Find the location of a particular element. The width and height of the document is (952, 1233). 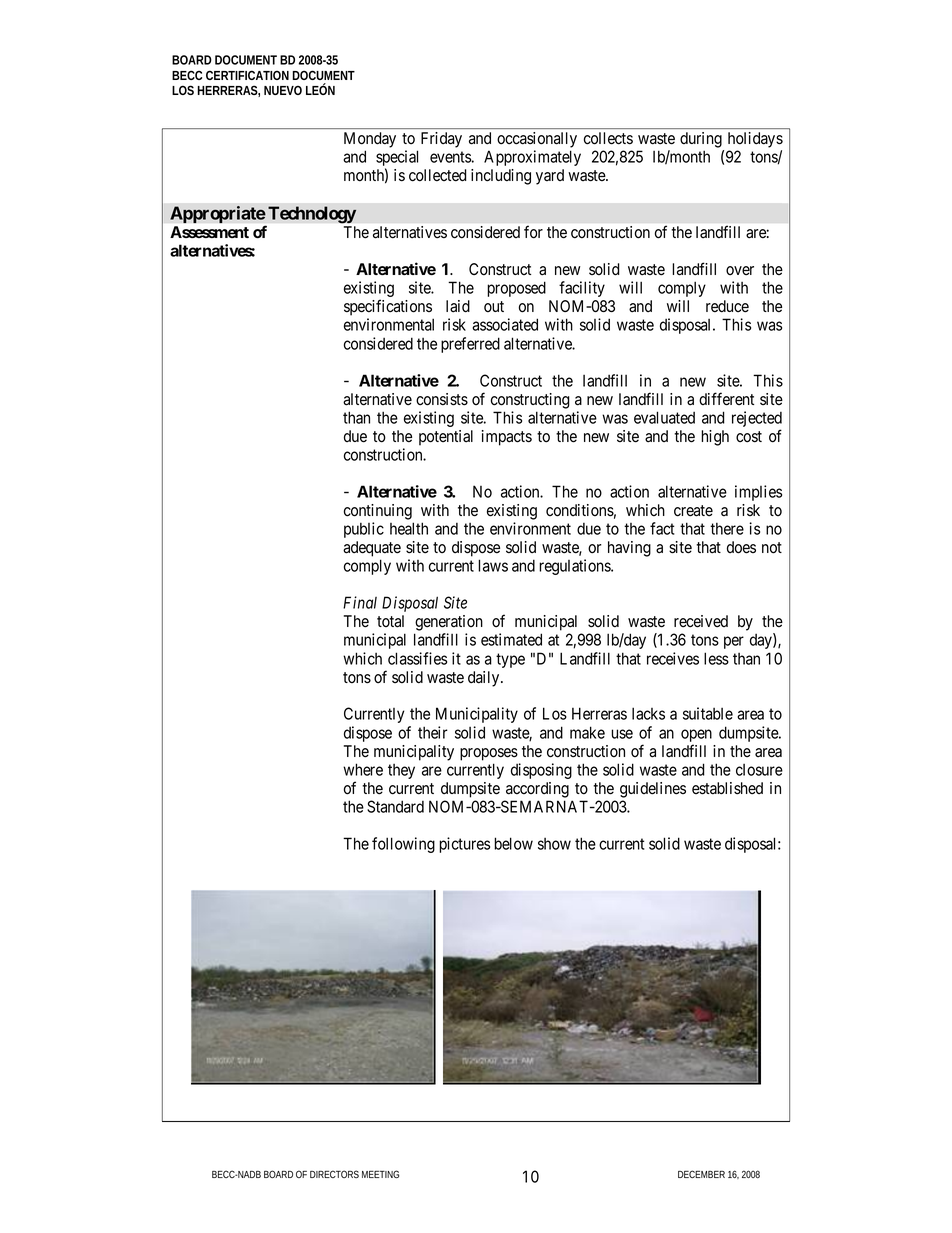

public is located at coordinates (364, 530).
